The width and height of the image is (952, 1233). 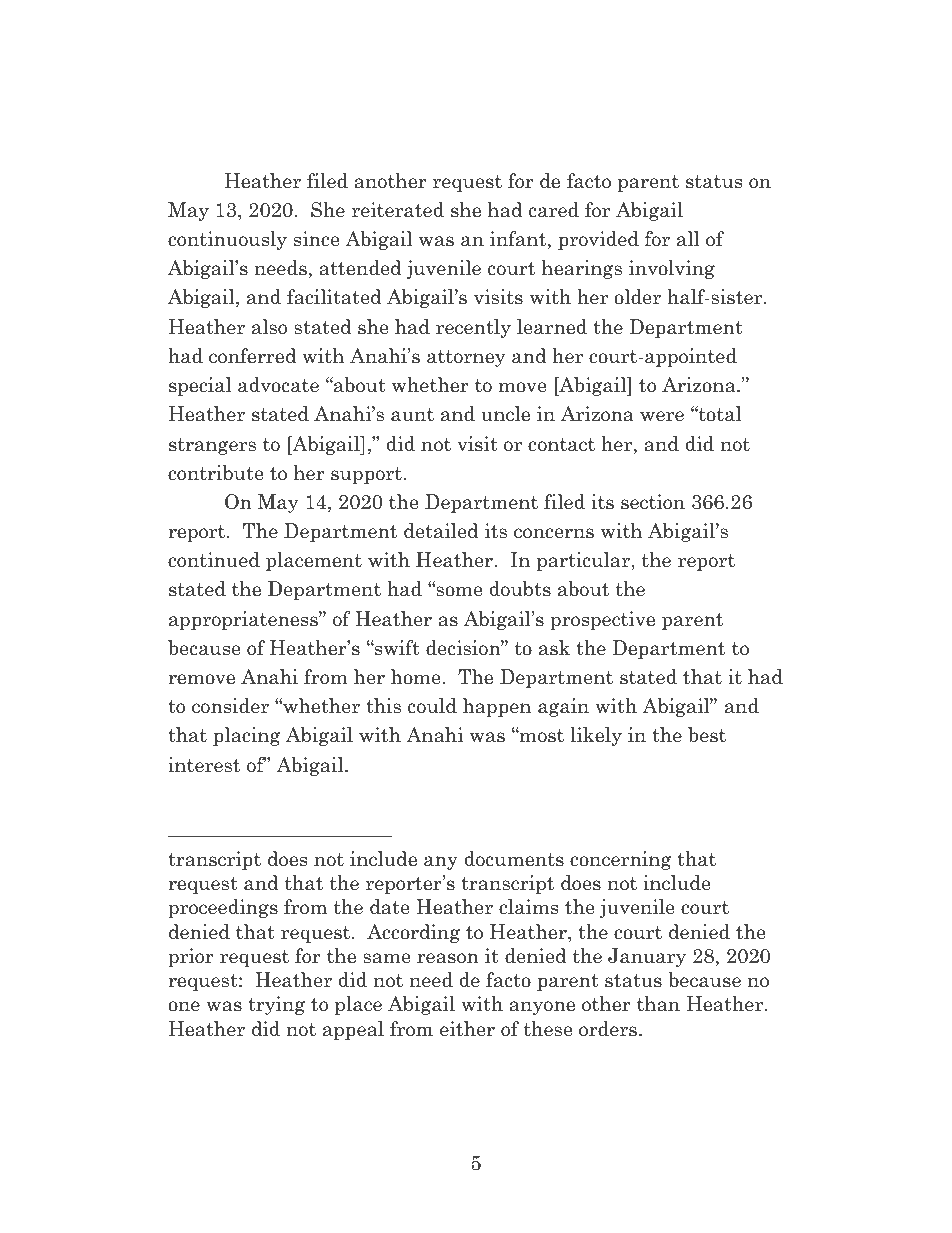 I want to click on continued, so click(x=214, y=560).
